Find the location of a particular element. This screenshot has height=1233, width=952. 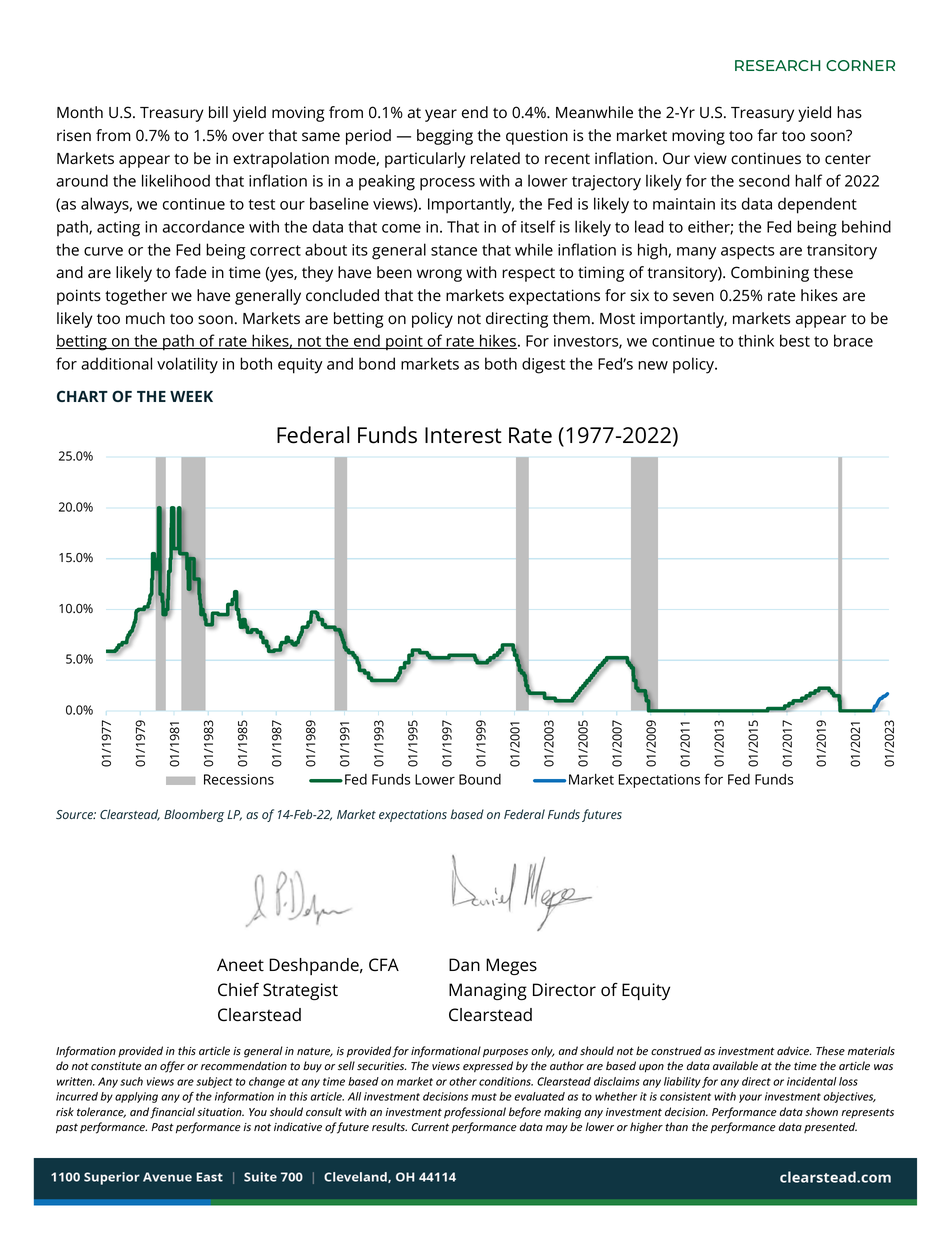

Bound is located at coordinates (480, 779).
